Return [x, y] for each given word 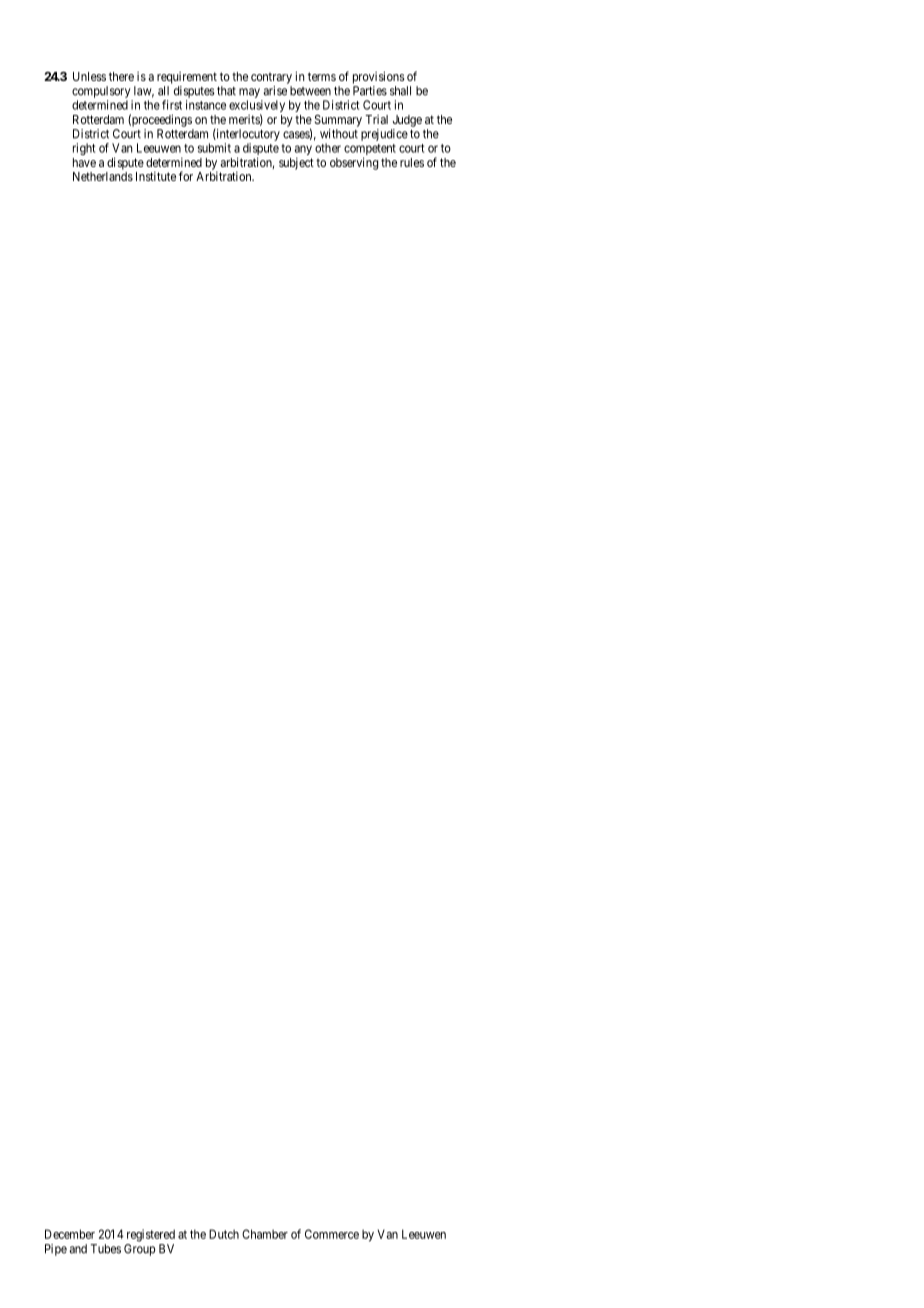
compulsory [101, 92]
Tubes [106, 1249]
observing [354, 163]
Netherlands [103, 176]
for [186, 176]
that [226, 91]
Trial [376, 119]
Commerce [332, 1234]
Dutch [224, 1234]
